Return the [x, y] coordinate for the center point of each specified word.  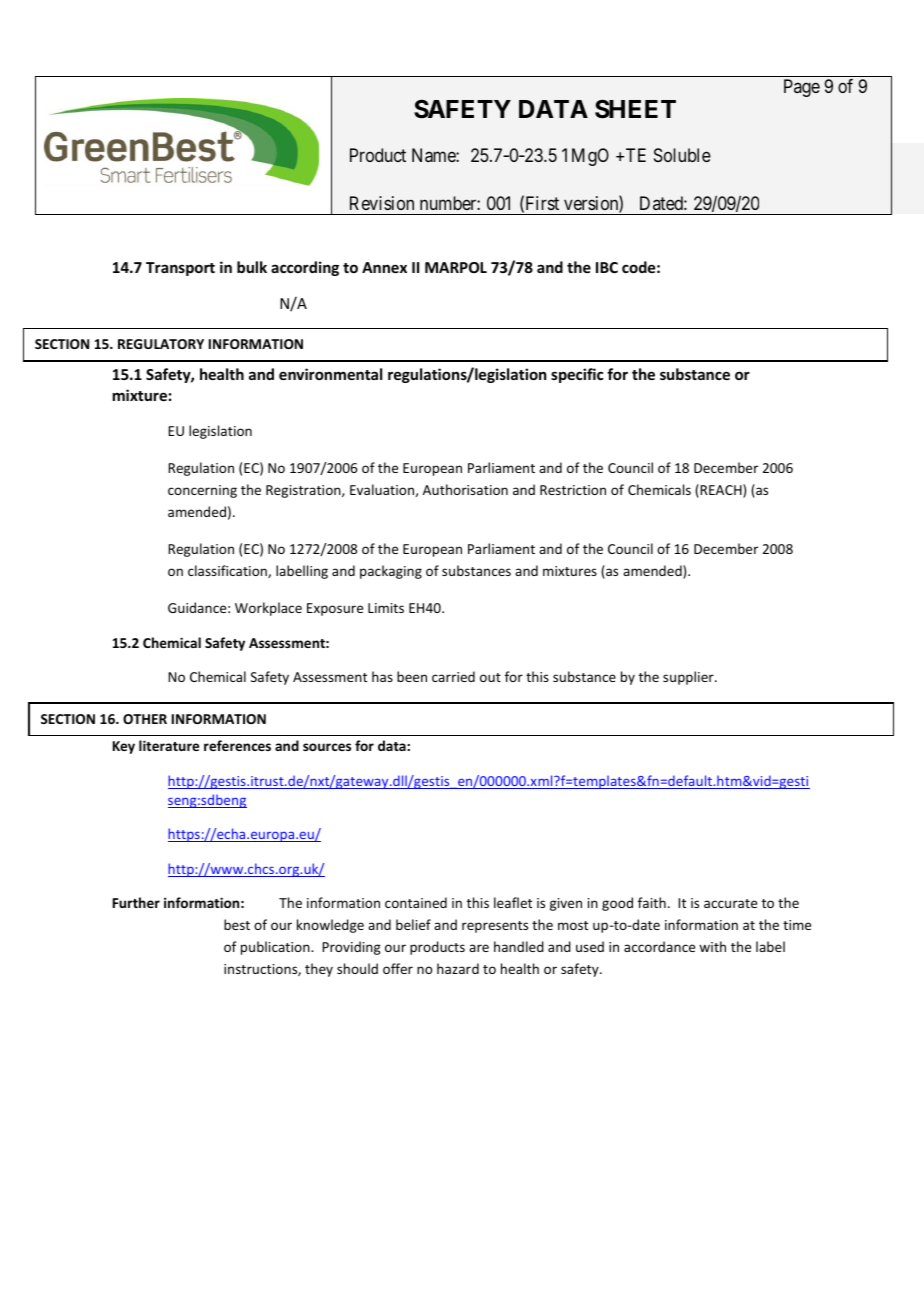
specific [577, 375]
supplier [689, 678]
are [479, 948]
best [237, 924]
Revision [382, 203]
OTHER [145, 719]
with [712, 946]
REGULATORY [161, 344]
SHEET [635, 109]
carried [453, 676]
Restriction [573, 490]
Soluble [682, 155]
